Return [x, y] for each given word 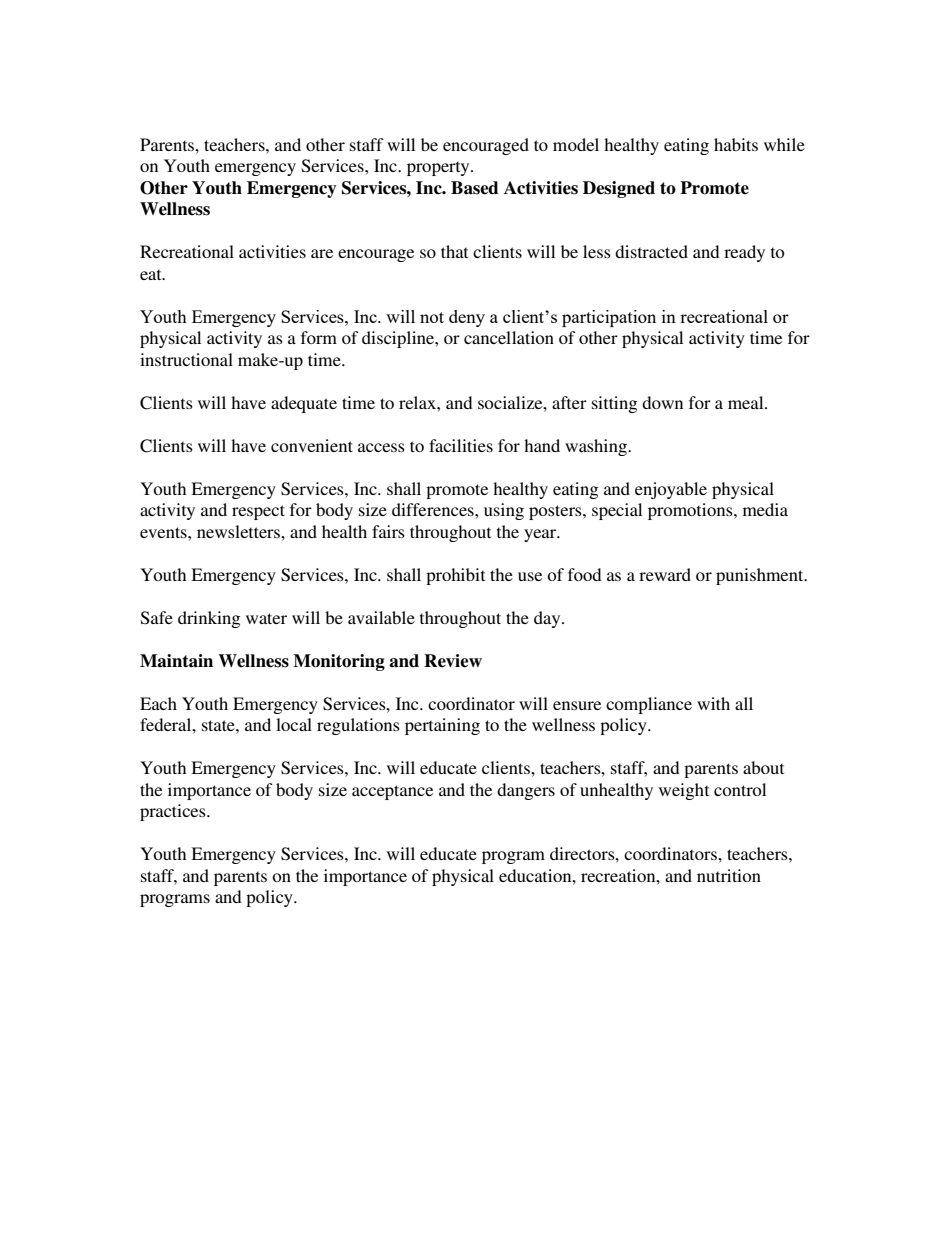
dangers [526, 791]
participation [609, 318]
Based [474, 188]
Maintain [176, 661]
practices [174, 812]
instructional [186, 359]
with [713, 703]
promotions [691, 511]
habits [736, 144]
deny [467, 318]
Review [453, 661]
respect [258, 512]
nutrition [729, 875]
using [504, 511]
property [439, 168]
